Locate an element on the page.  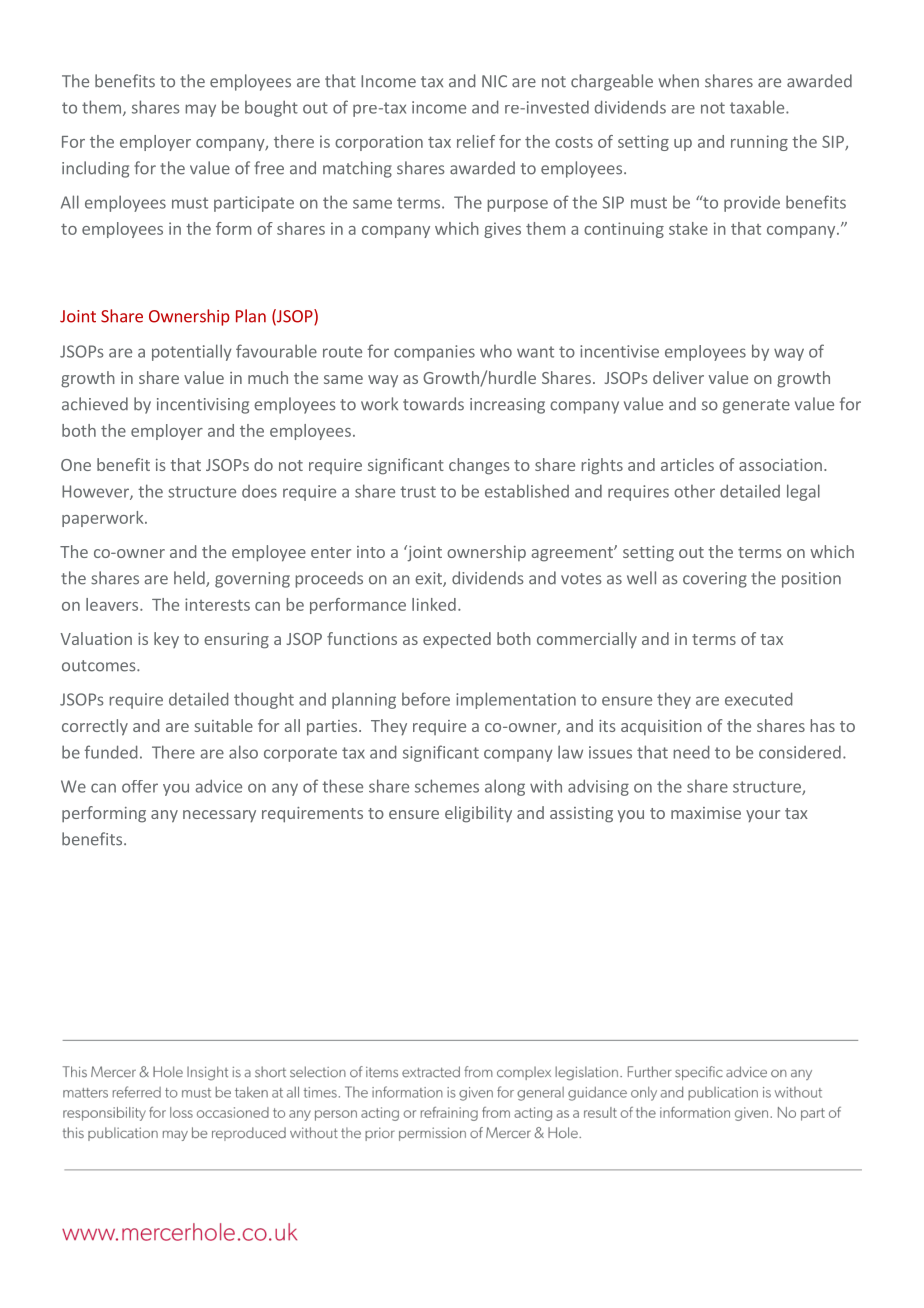
taxable is located at coordinates (758, 107).
